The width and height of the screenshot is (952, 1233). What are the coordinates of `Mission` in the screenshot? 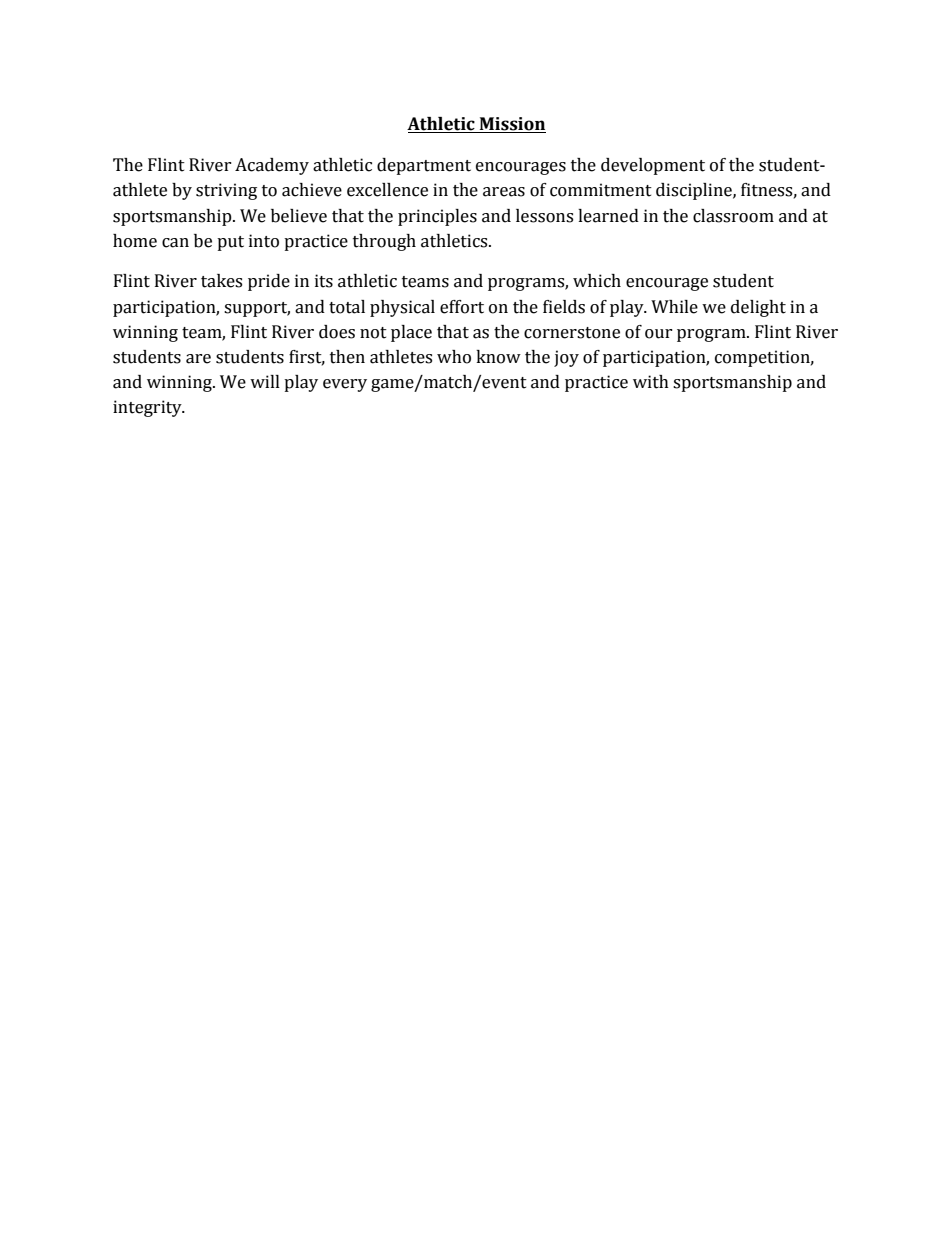 It's located at (512, 125).
